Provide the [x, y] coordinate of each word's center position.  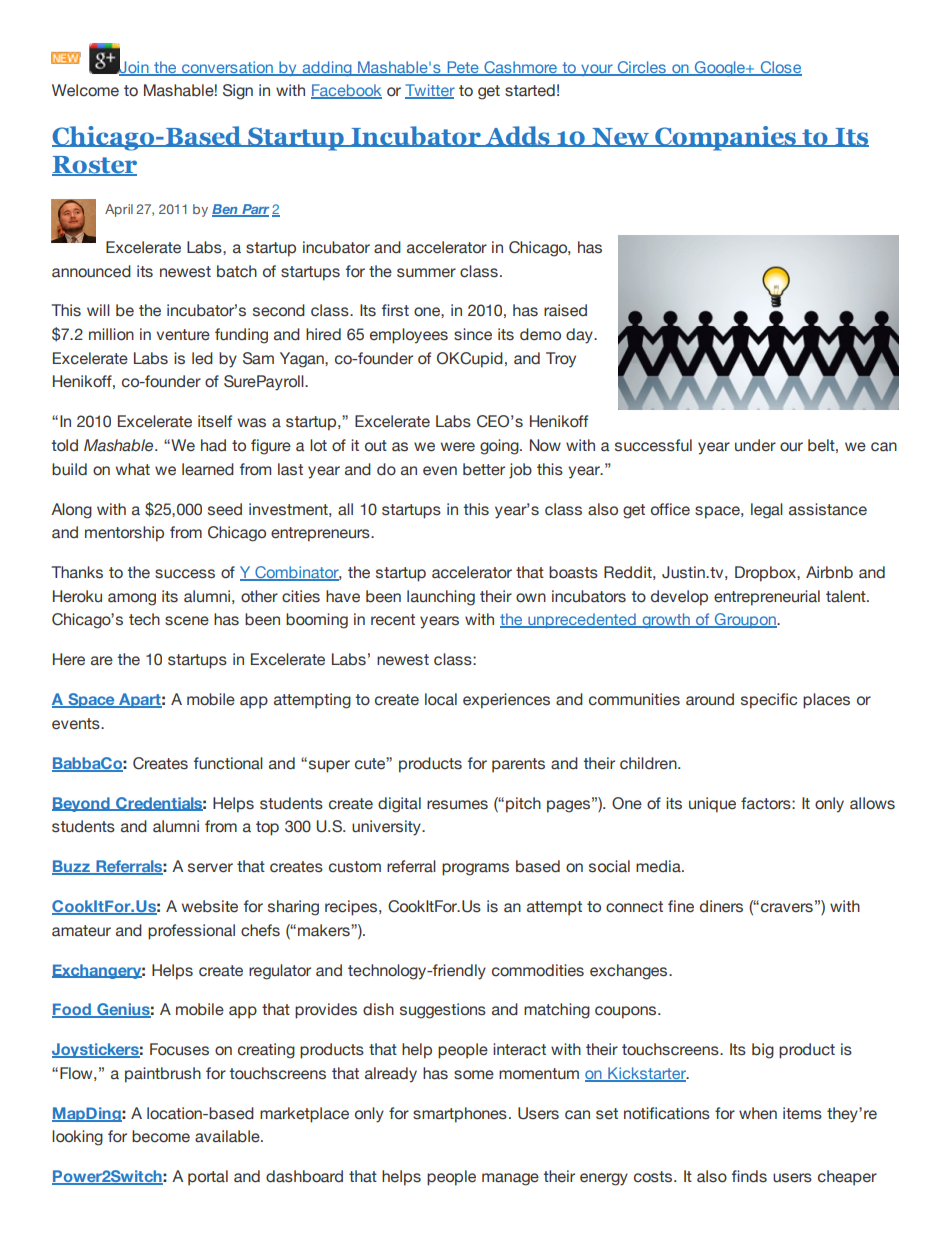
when [758, 1113]
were [458, 447]
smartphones [460, 1115]
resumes [457, 805]
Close [780, 68]
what [133, 469]
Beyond [82, 804]
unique [712, 805]
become [161, 1136]
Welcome [85, 90]
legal [767, 511]
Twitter [430, 91]
